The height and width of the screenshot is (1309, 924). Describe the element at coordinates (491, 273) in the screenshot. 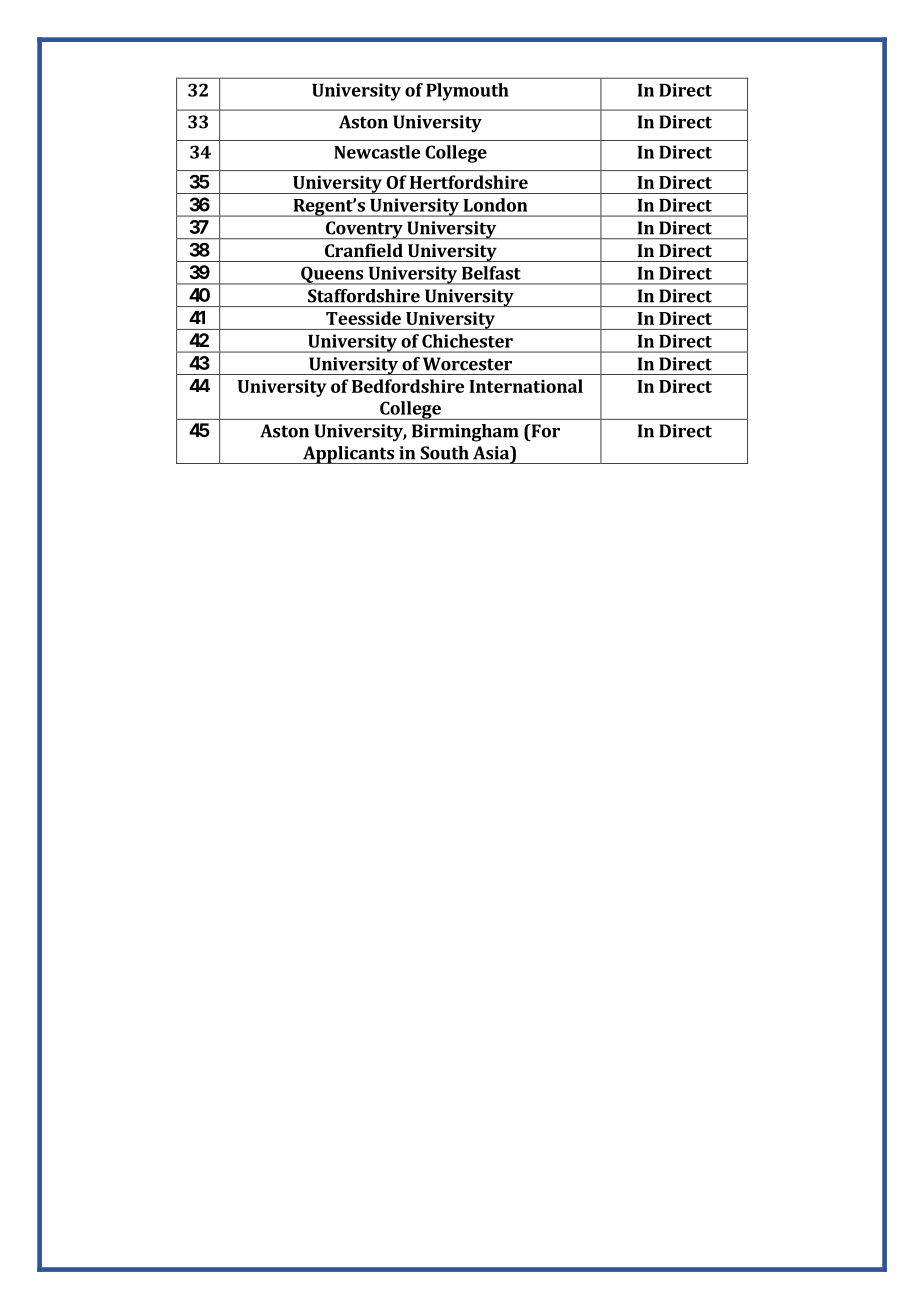

I see `Belfast` at that location.
